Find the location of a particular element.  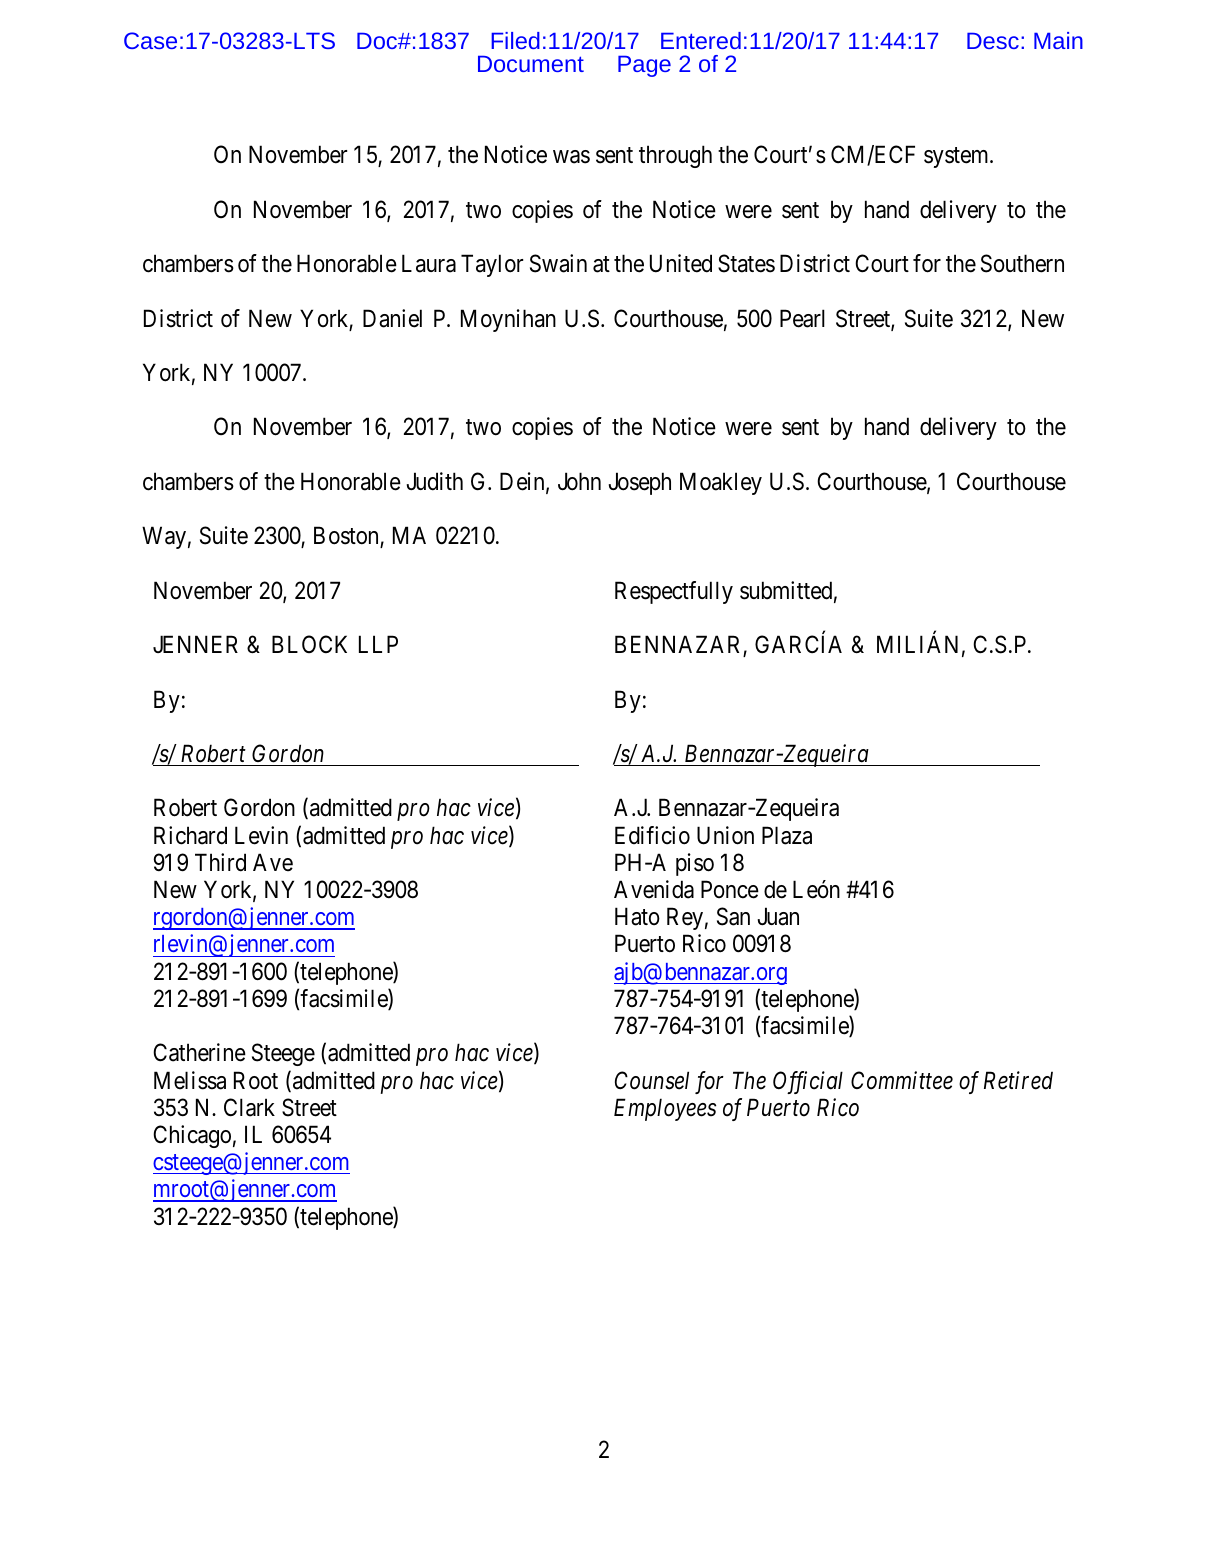

Pearl is located at coordinates (802, 318).
